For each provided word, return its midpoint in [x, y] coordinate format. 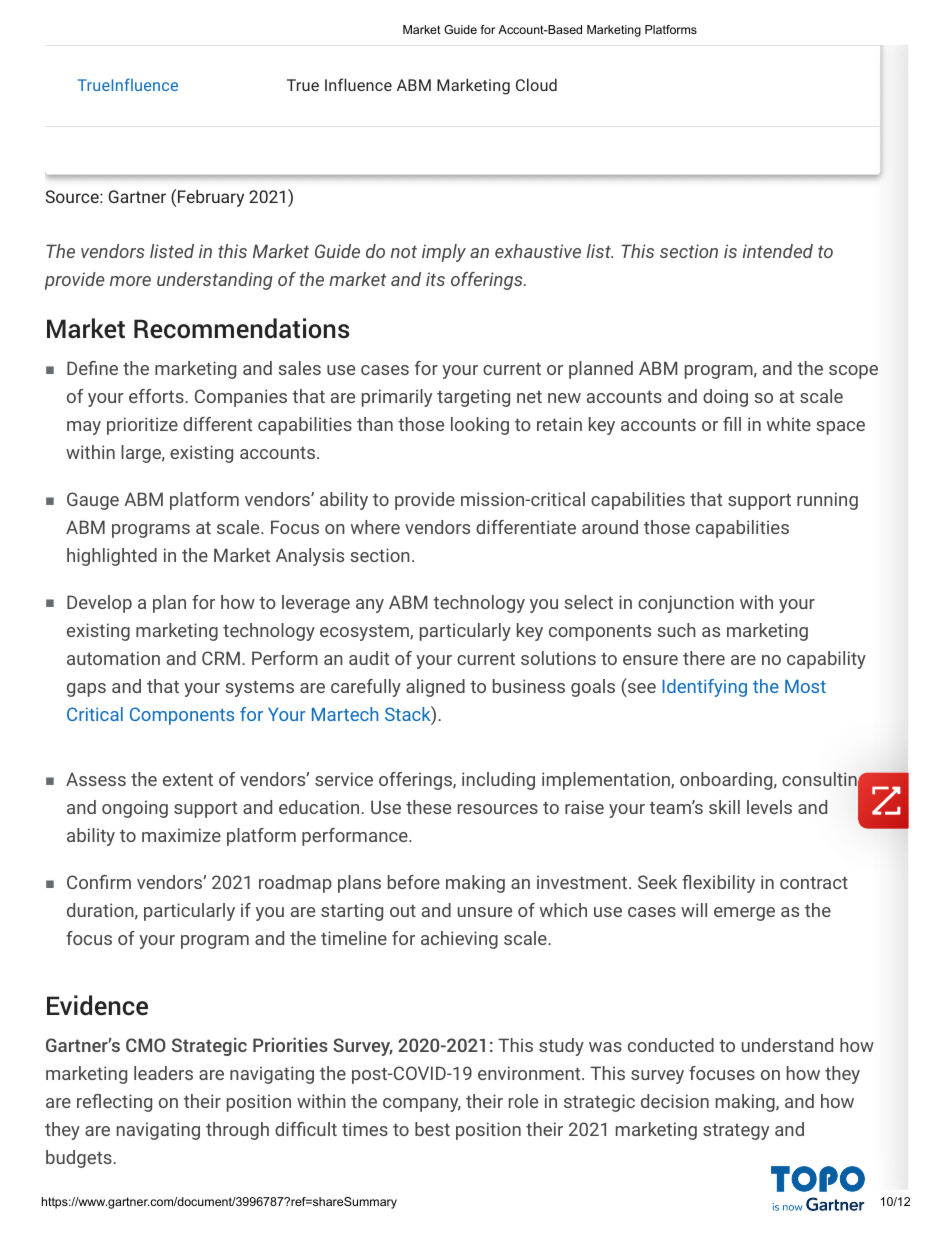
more [130, 281]
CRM [221, 658]
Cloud [536, 84]
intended [778, 251]
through [237, 1131]
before [414, 882]
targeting [473, 398]
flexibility [718, 884]
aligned [435, 688]
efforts [157, 396]
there [704, 658]
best [432, 1129]
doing [725, 398]
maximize [181, 835]
